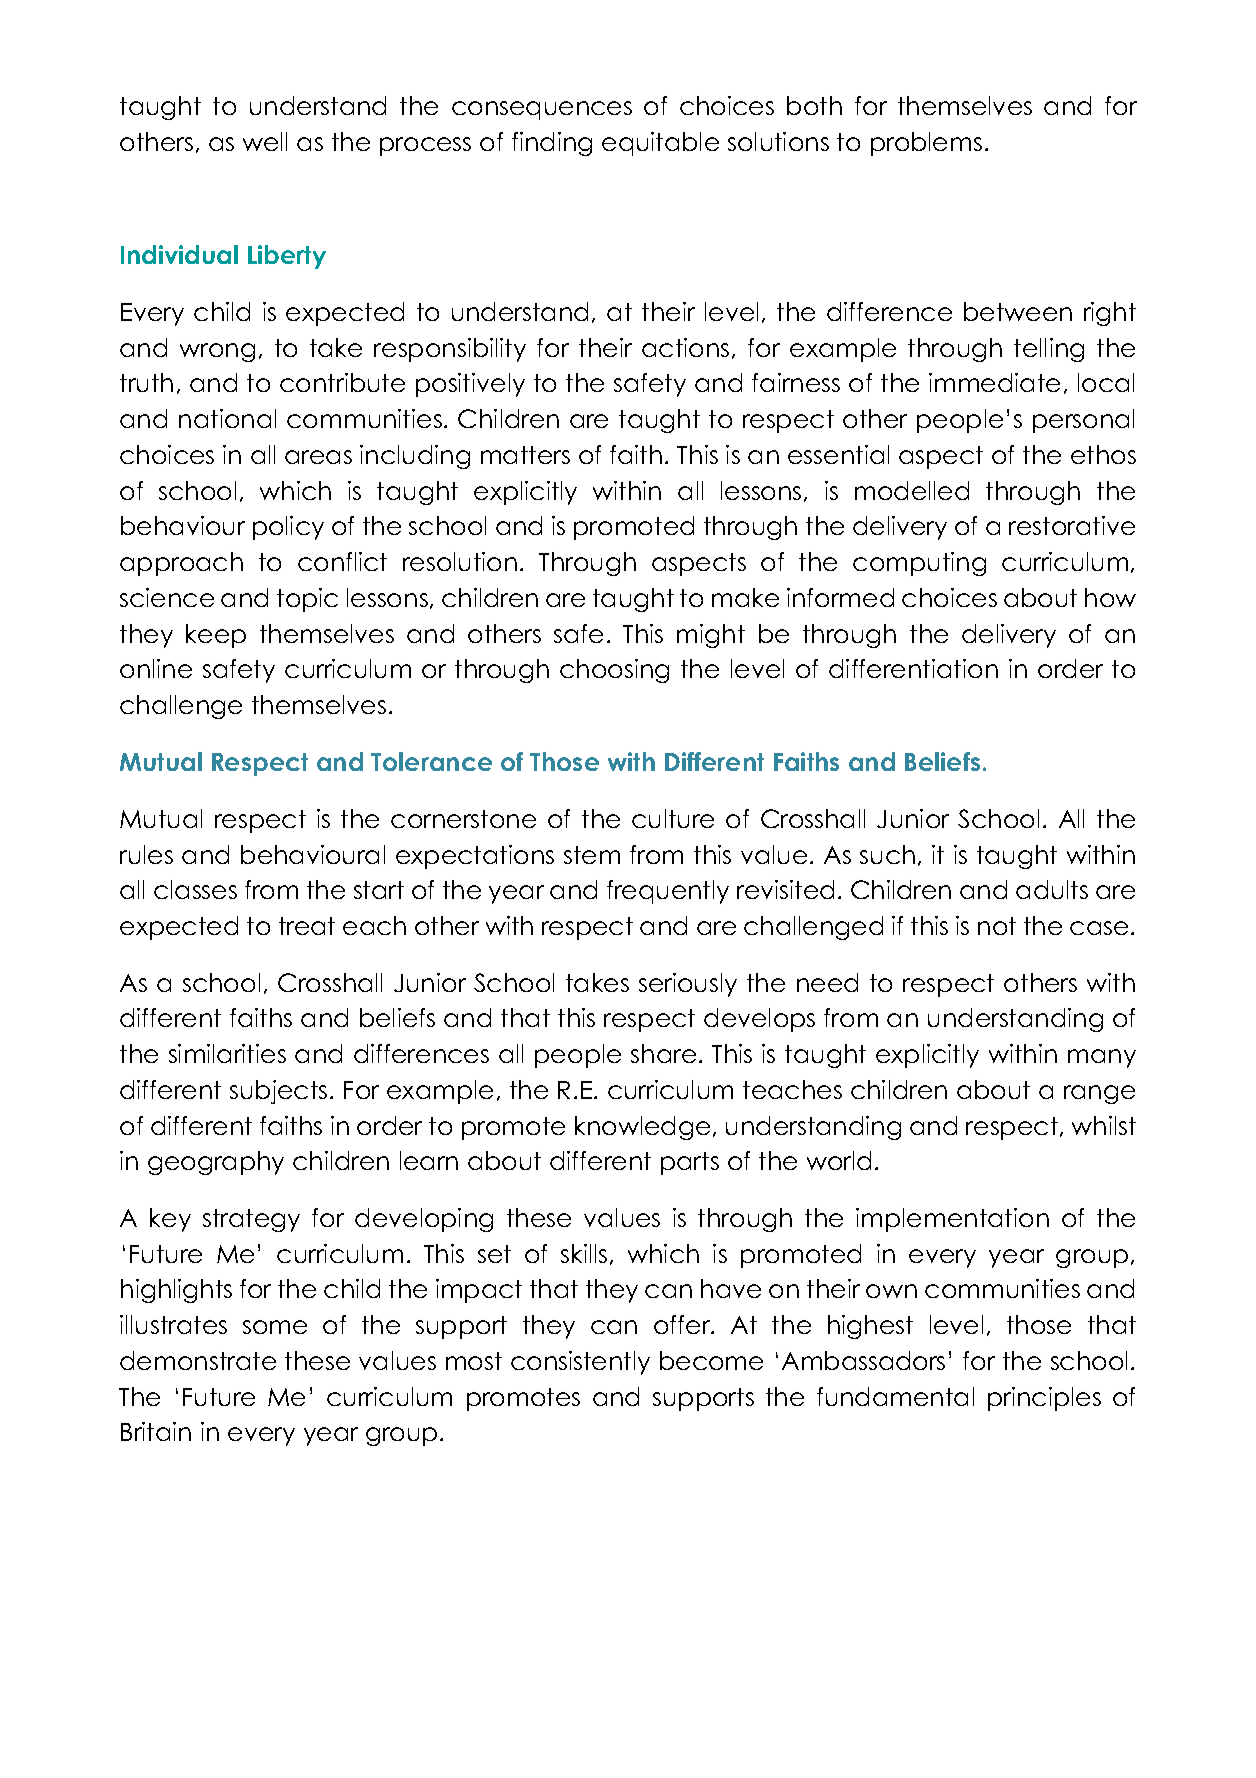  Describe the element at coordinates (580, 1363) in the screenshot. I see `consistently` at that location.
